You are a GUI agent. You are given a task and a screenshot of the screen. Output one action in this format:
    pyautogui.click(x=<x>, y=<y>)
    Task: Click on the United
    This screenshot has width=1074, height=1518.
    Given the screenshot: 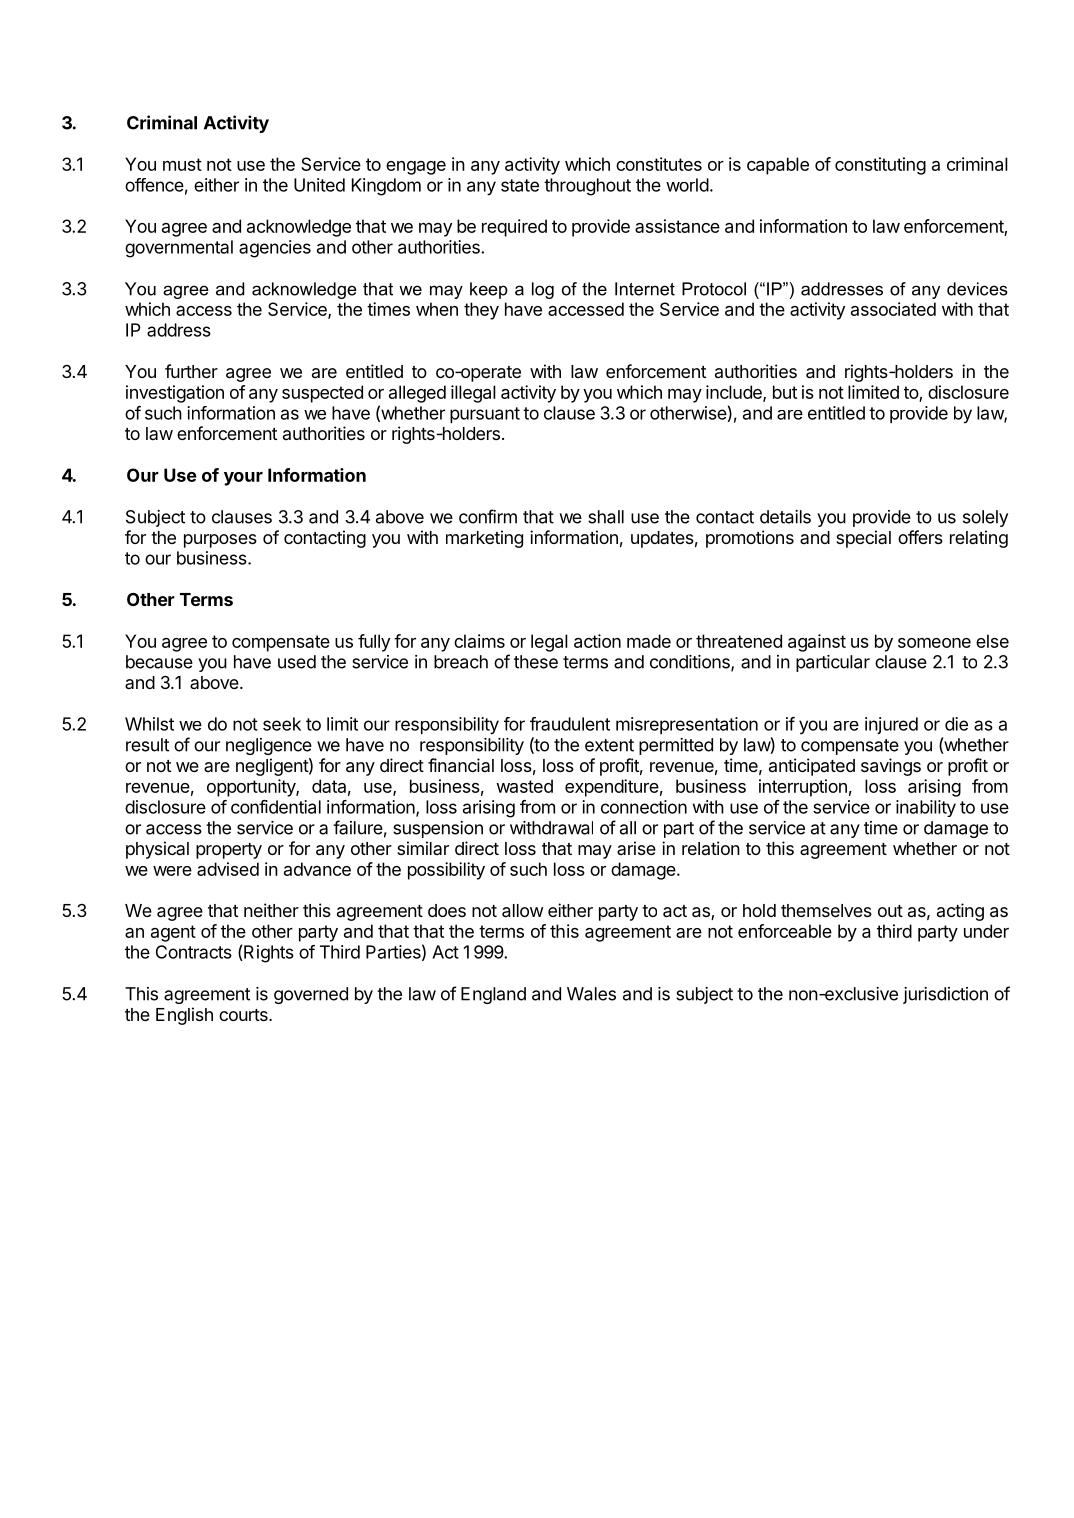 What is the action you would take?
    pyautogui.click(x=319, y=185)
